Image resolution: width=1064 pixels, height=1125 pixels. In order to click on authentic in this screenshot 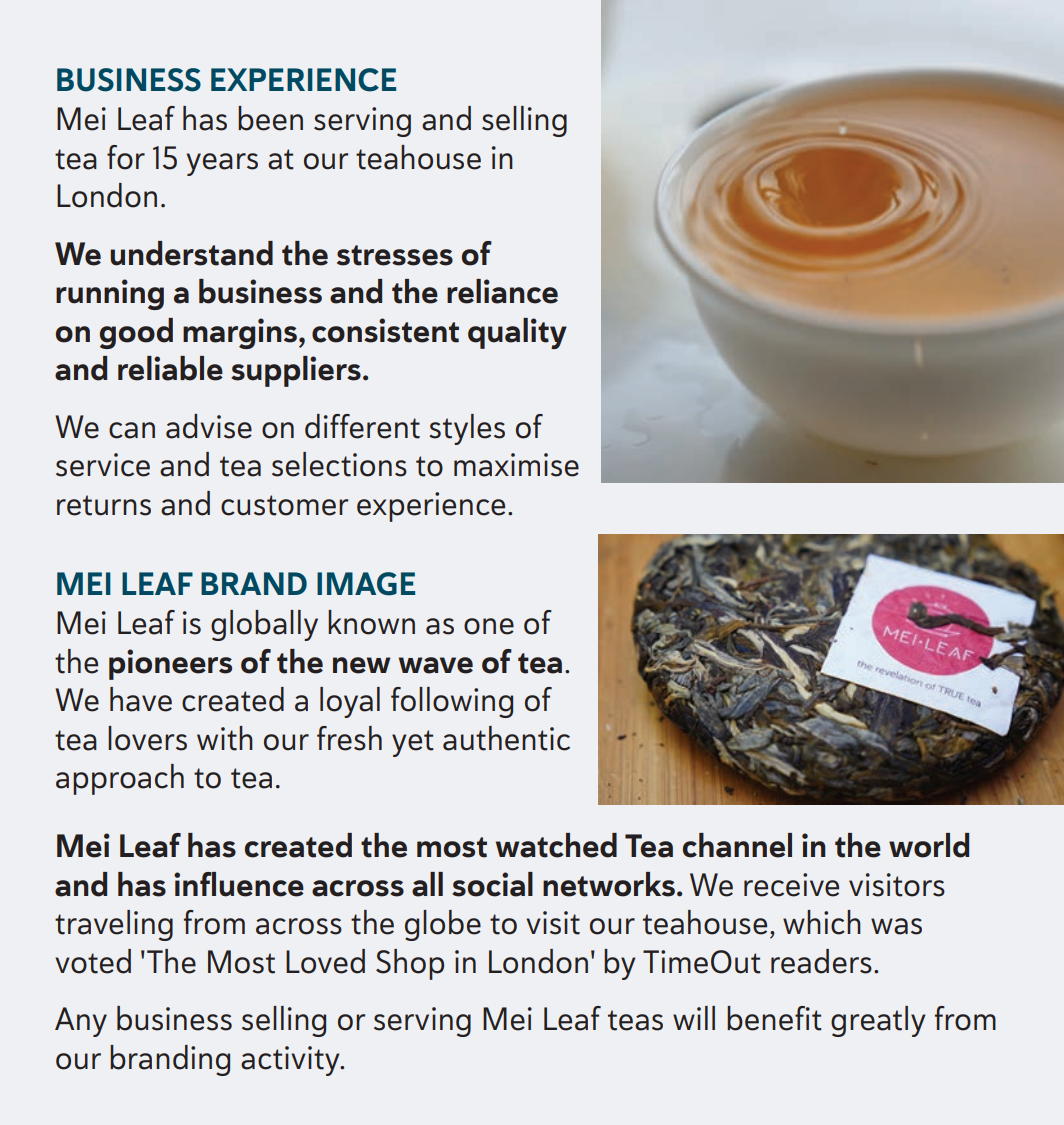, I will do `click(506, 738)`.
